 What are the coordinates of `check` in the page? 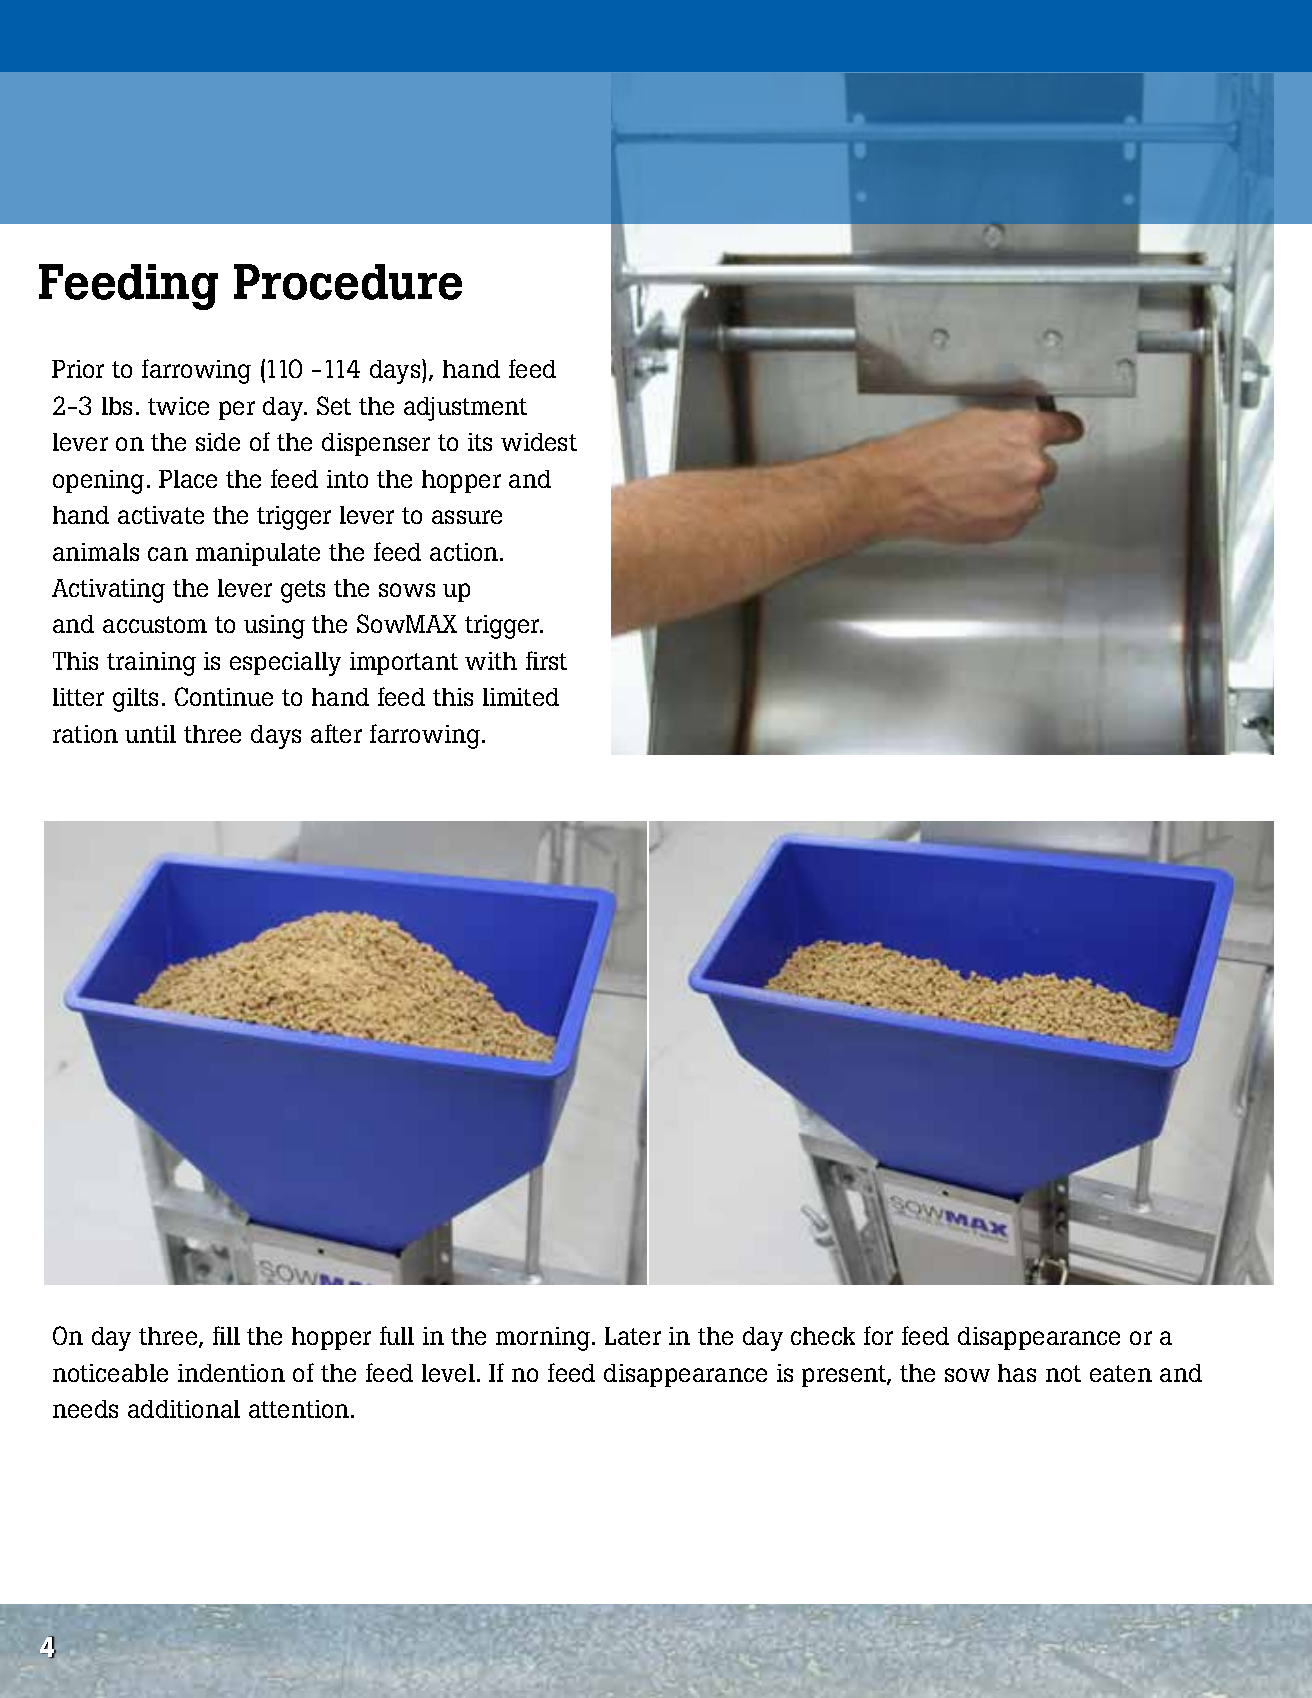 It's located at (823, 1336).
